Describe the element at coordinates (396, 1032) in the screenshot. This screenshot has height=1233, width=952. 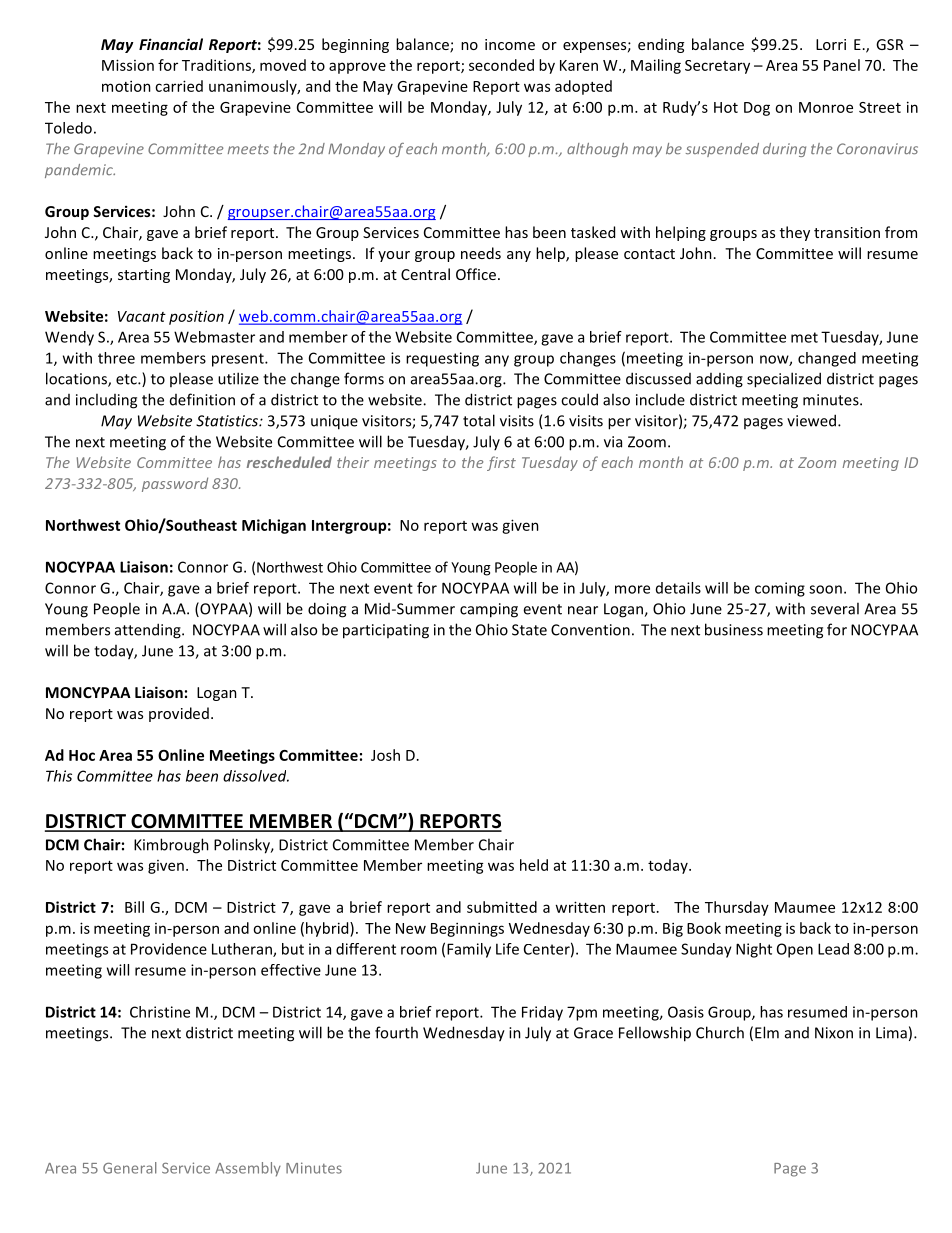
I see `fourth` at that location.
